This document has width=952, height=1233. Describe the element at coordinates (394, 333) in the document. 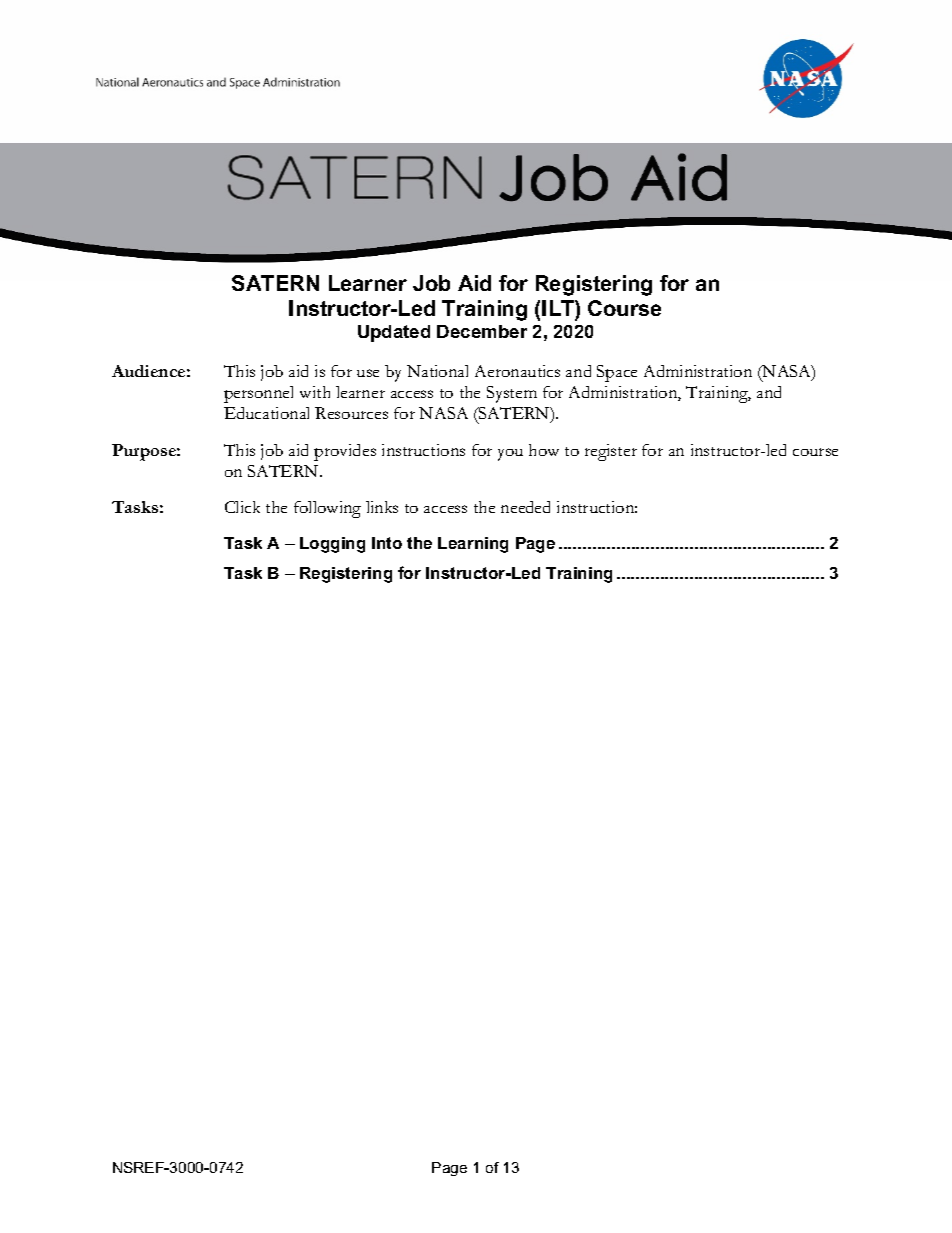

I see `Updated` at that location.
